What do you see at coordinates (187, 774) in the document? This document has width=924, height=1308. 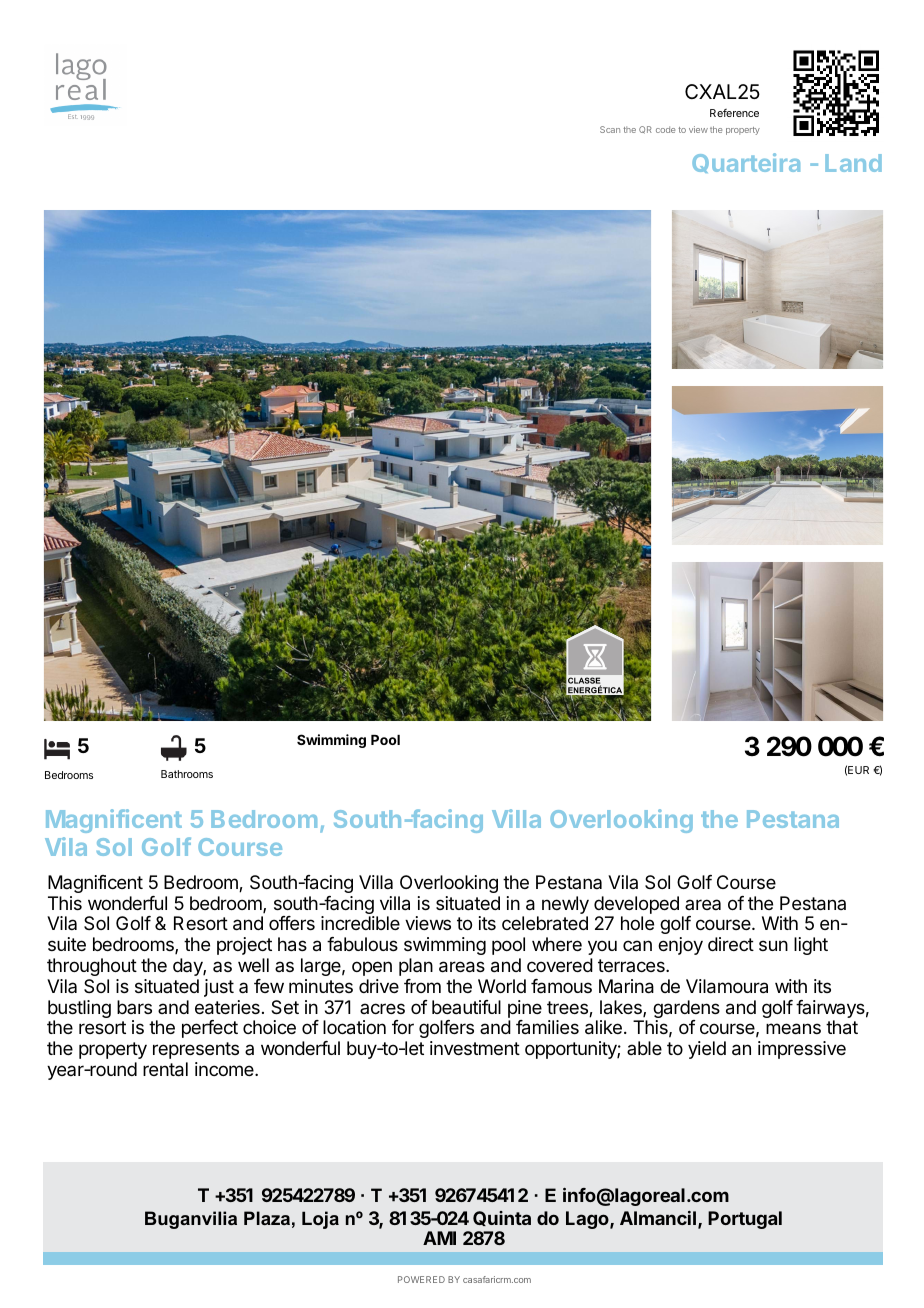 I see `Bathrooms` at bounding box center [187, 774].
